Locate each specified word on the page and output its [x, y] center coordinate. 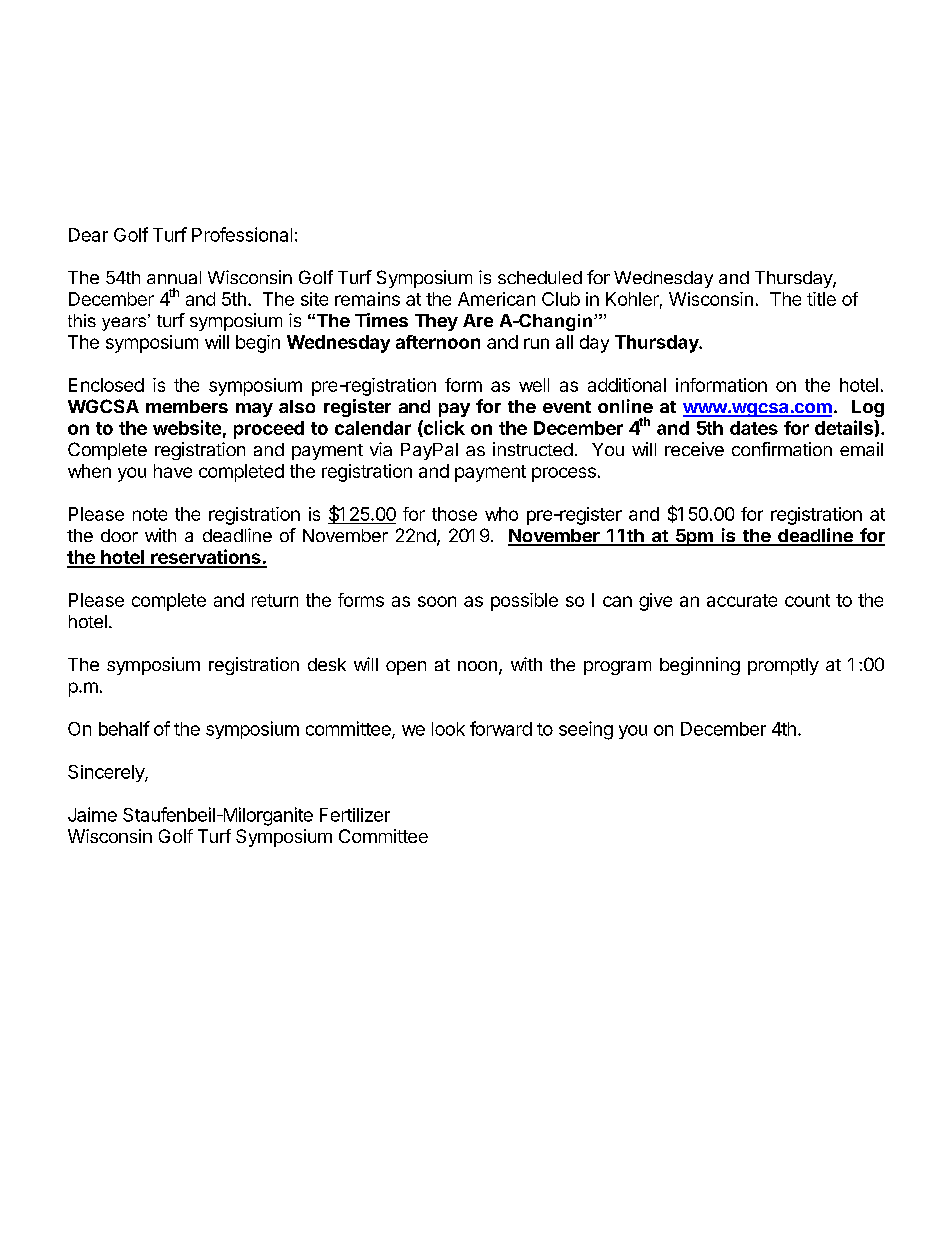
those [454, 514]
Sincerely [107, 773]
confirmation [782, 449]
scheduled [540, 277]
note [150, 514]
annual [174, 277]
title [821, 299]
